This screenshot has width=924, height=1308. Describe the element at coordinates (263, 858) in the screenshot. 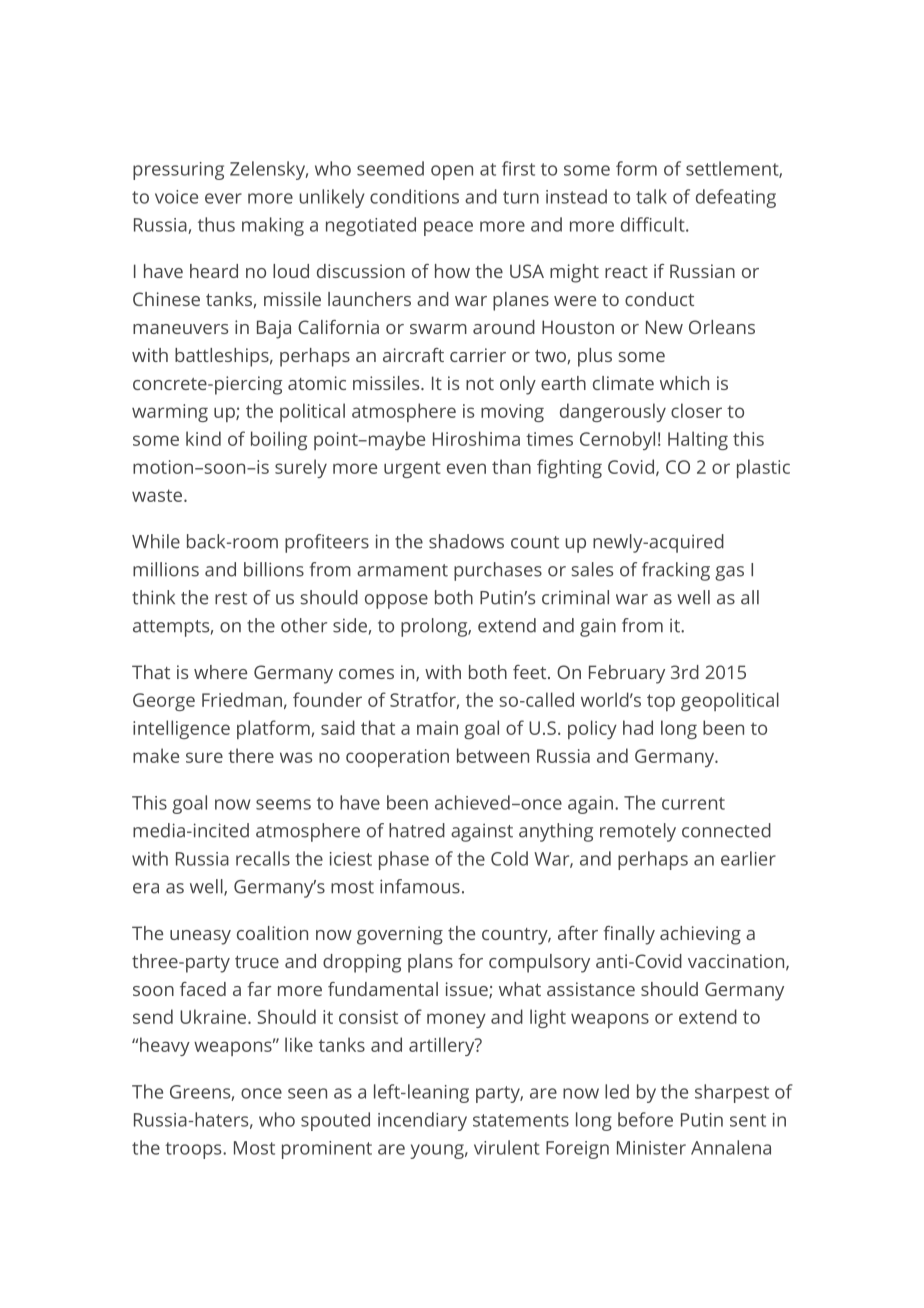

I see `recalls` at that location.
